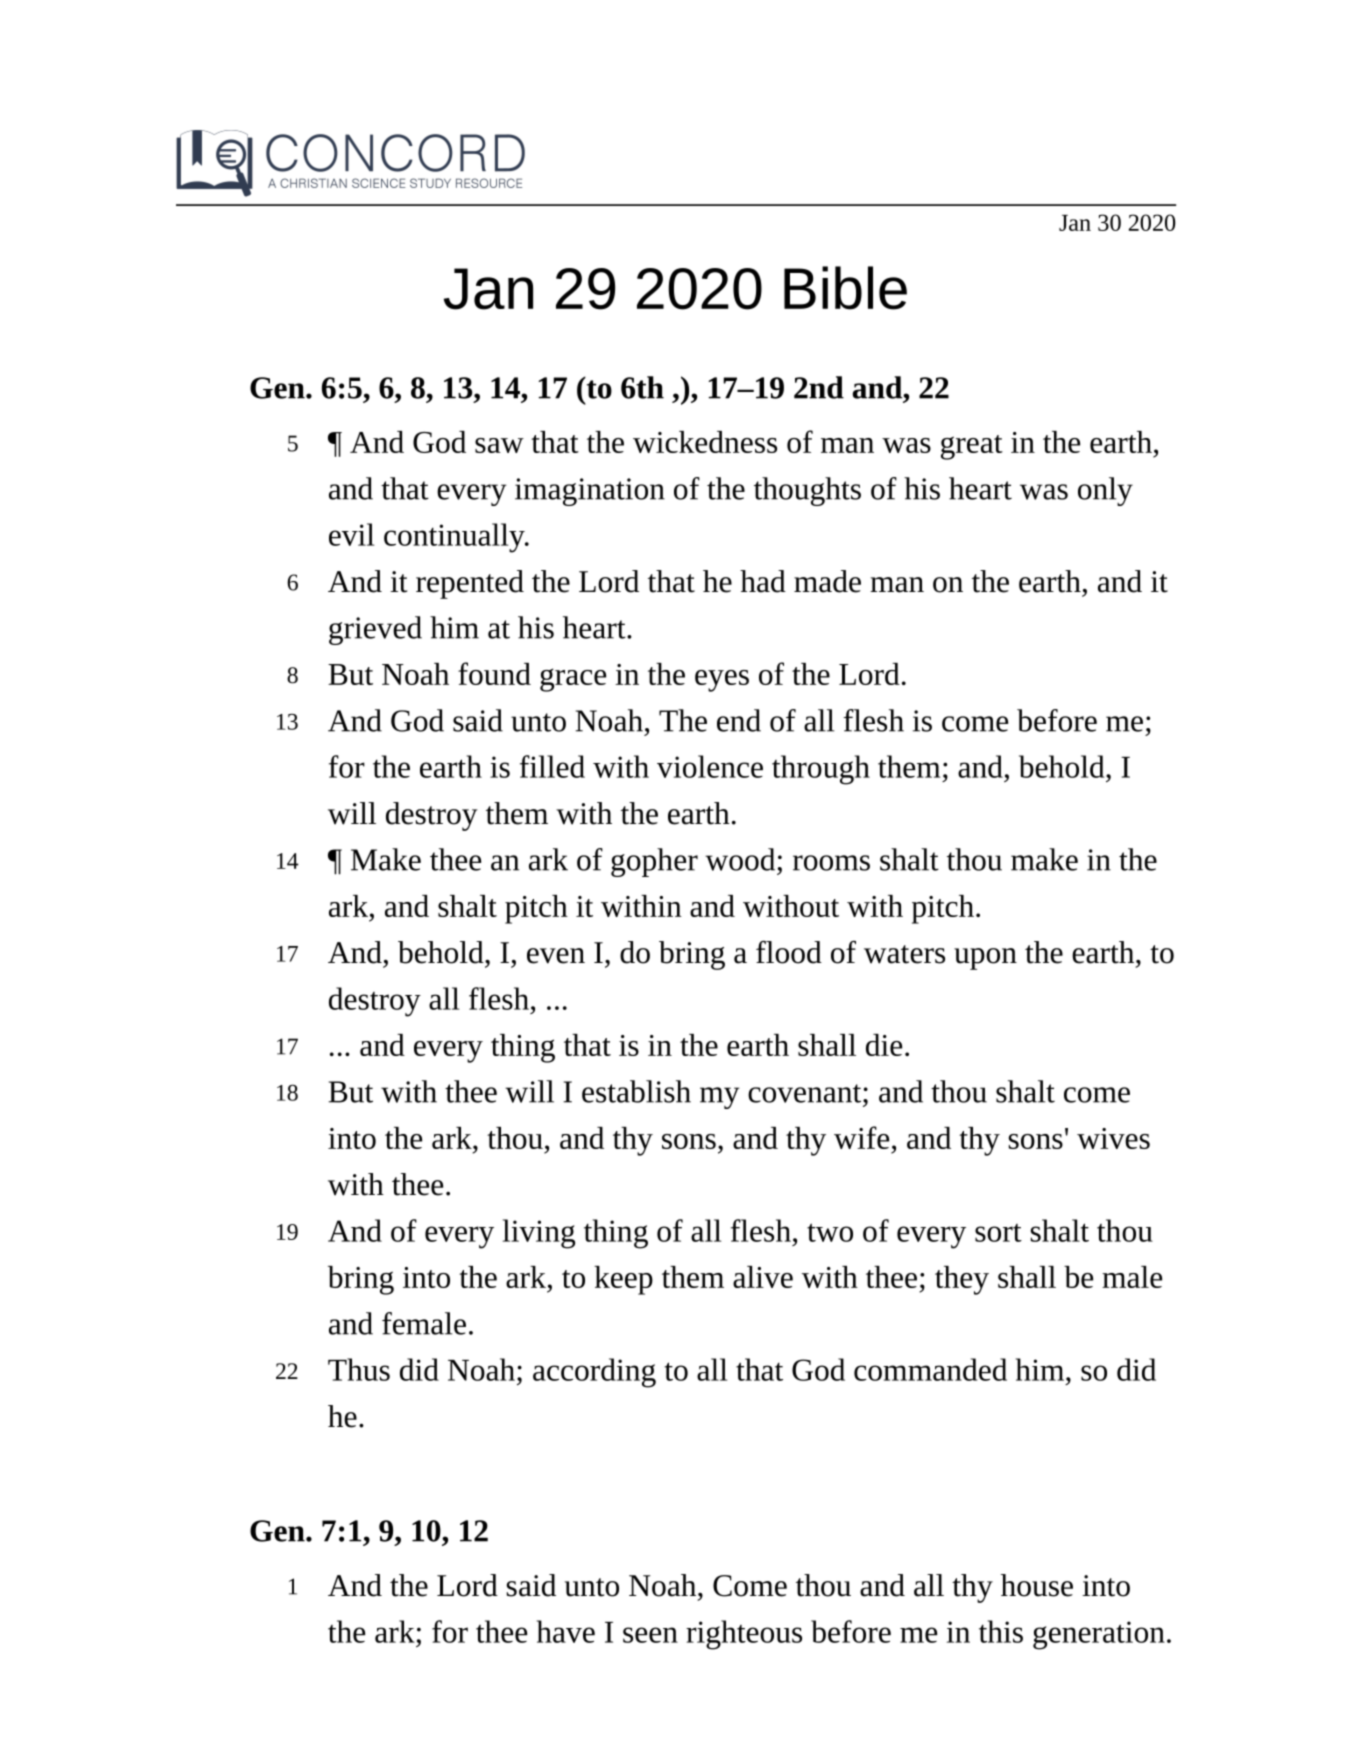  Describe the element at coordinates (494, 673) in the screenshot. I see `found` at that location.
